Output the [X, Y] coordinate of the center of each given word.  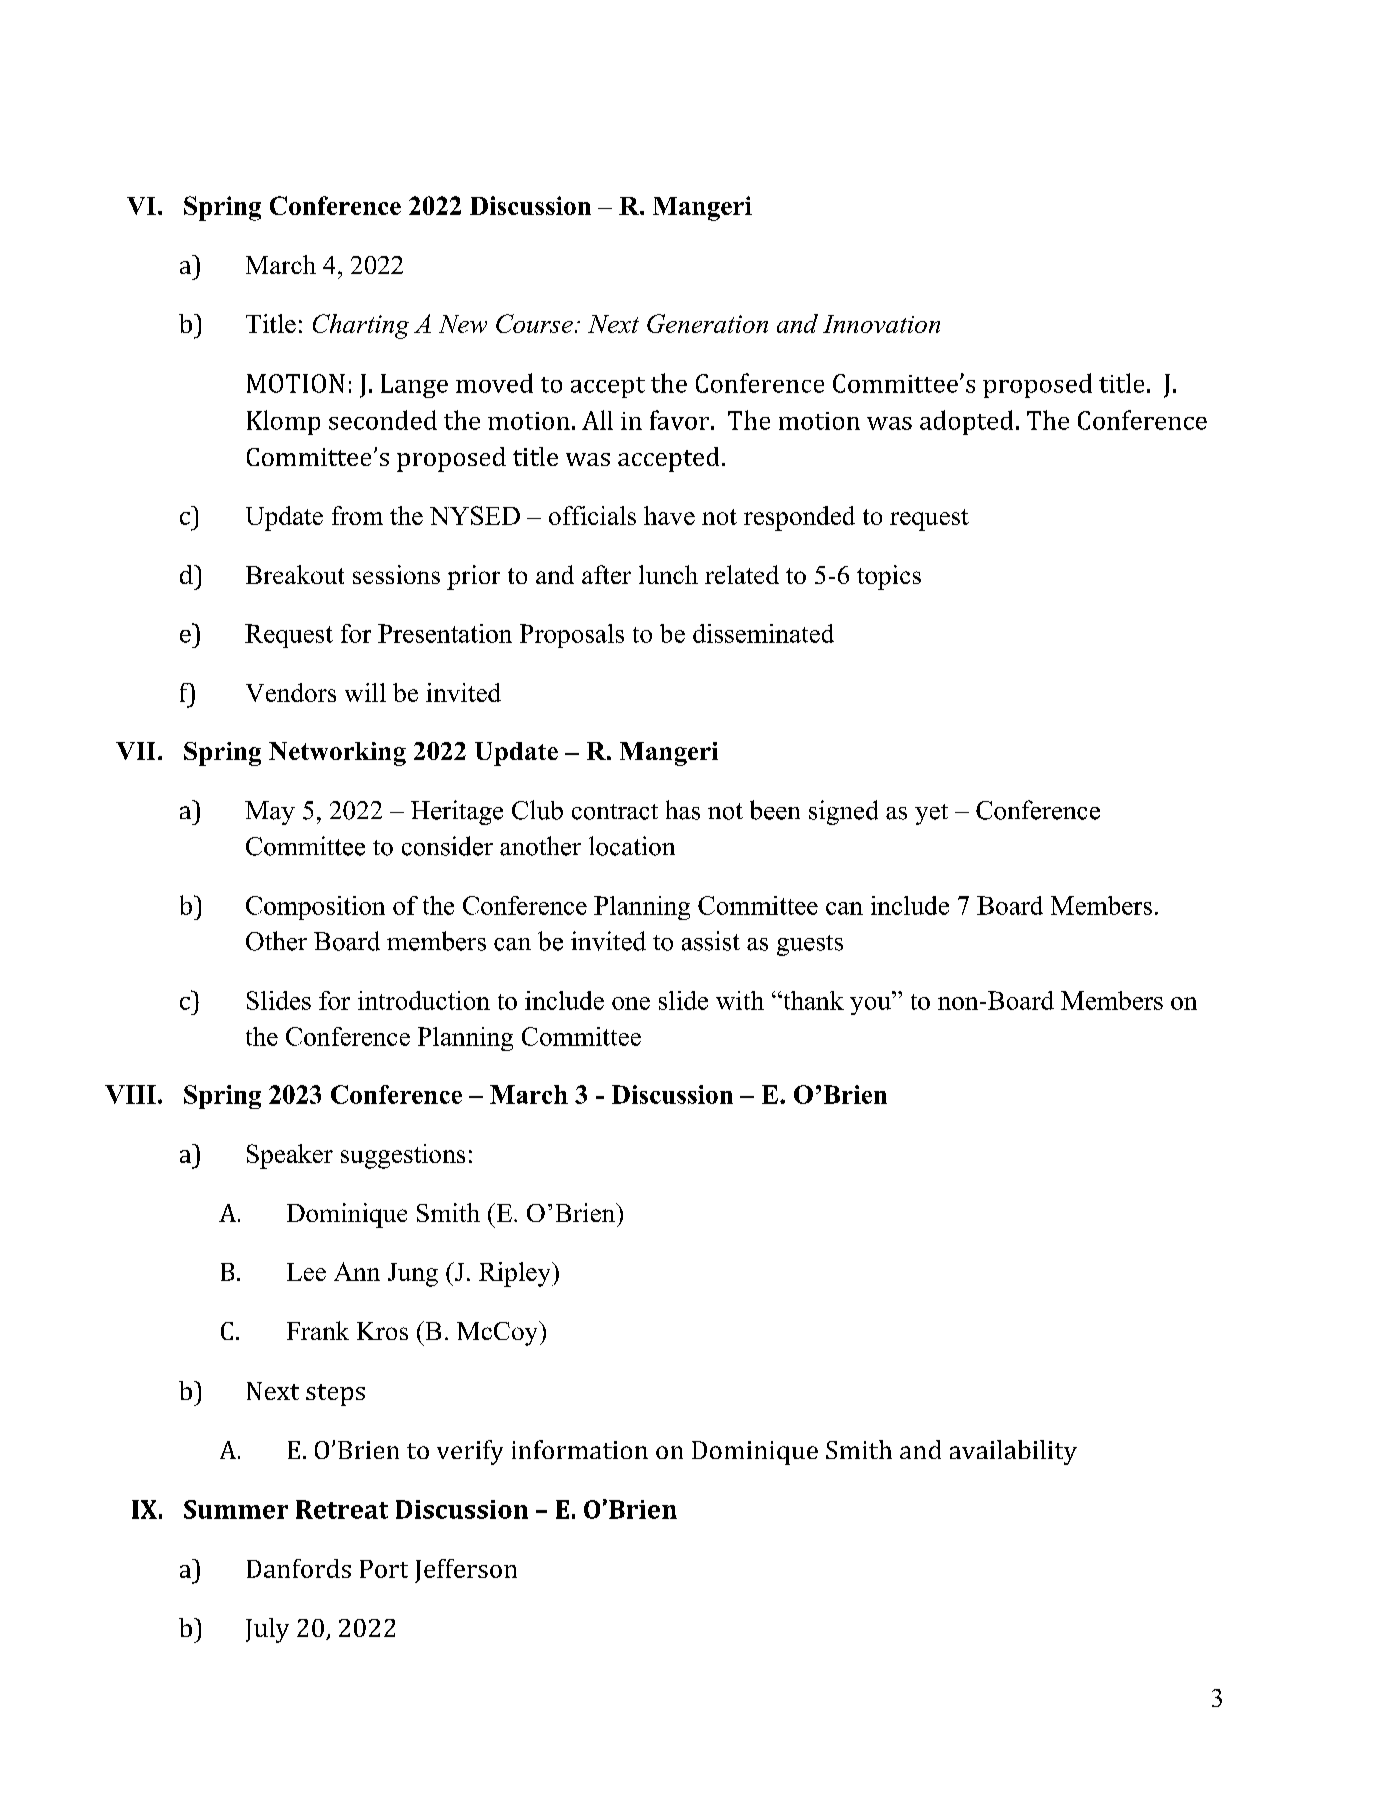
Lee [306, 1272]
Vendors [291, 692]
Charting [361, 326]
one [631, 1003]
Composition [315, 908]
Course [534, 323]
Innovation [881, 324]
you [870, 1006]
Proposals [572, 636]
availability [1013, 1452]
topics [889, 577]
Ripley [516, 1274]
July [267, 1630]
